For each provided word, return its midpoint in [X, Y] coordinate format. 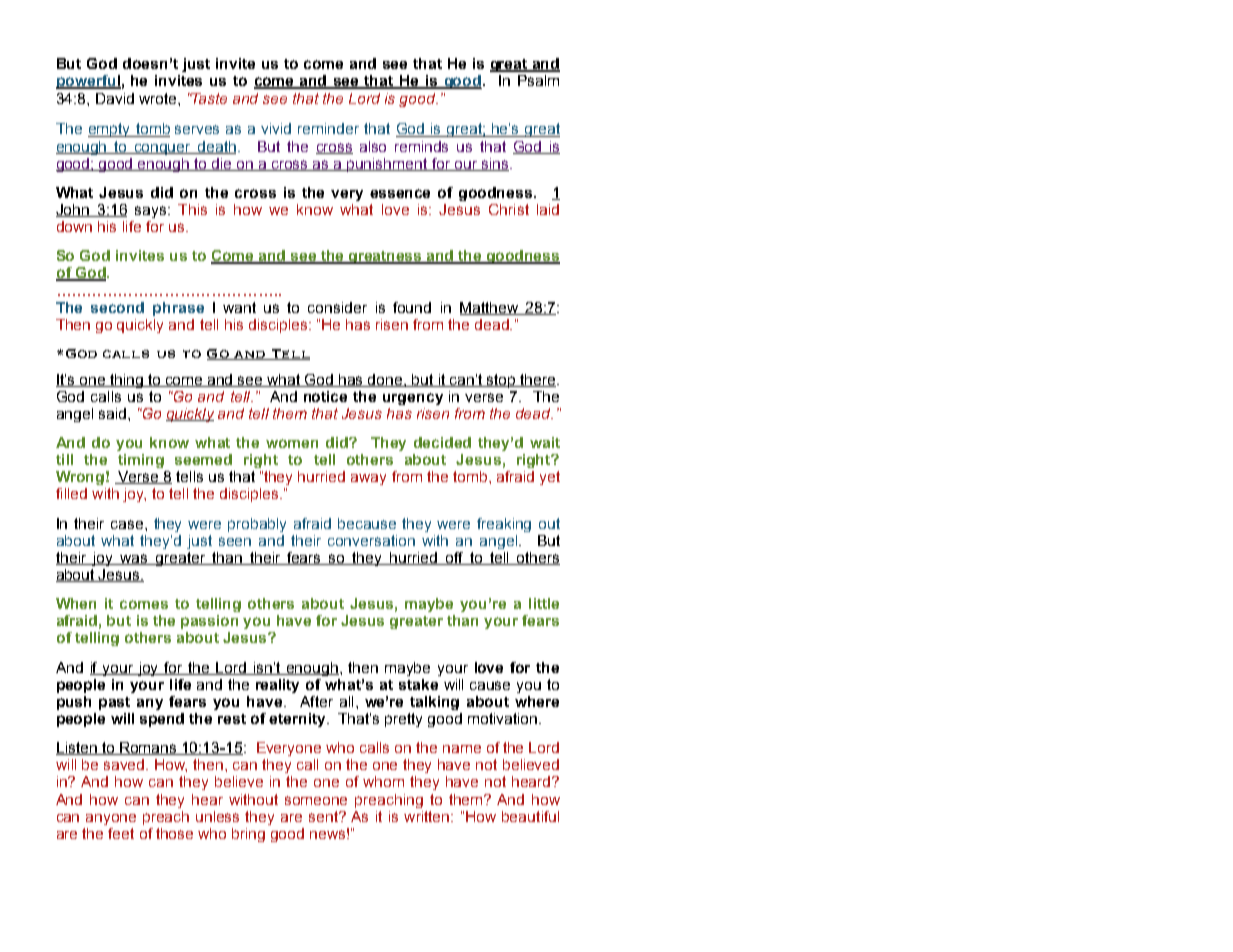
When [76, 603]
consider [337, 307]
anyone [111, 819]
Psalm [538, 80]
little [544, 603]
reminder [328, 128]
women [292, 443]
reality [277, 686]
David [115, 98]
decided [442, 442]
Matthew [490, 308]
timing [141, 461]
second [117, 307]
